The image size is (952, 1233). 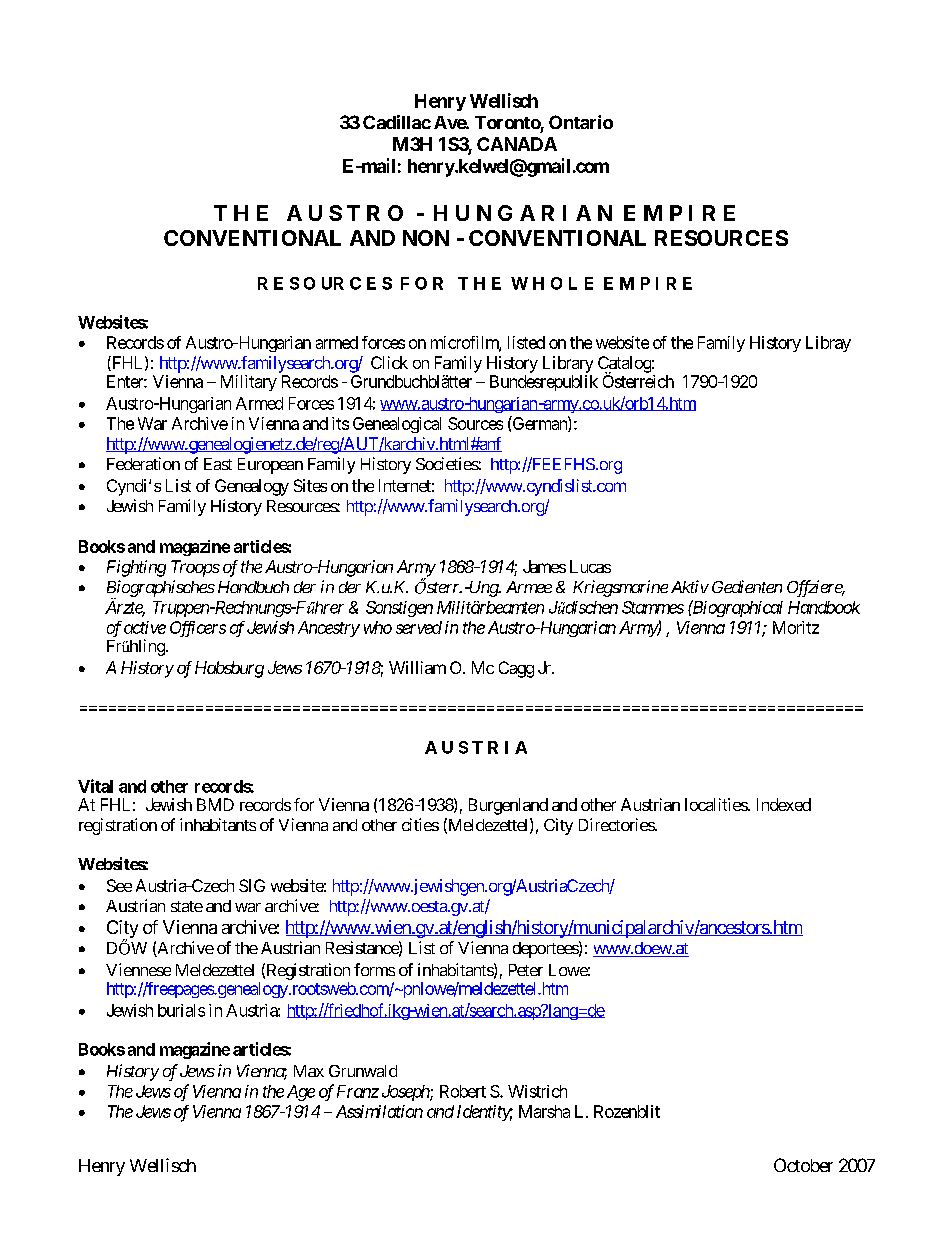 What do you see at coordinates (309, 1071) in the document?
I see `Max` at bounding box center [309, 1071].
